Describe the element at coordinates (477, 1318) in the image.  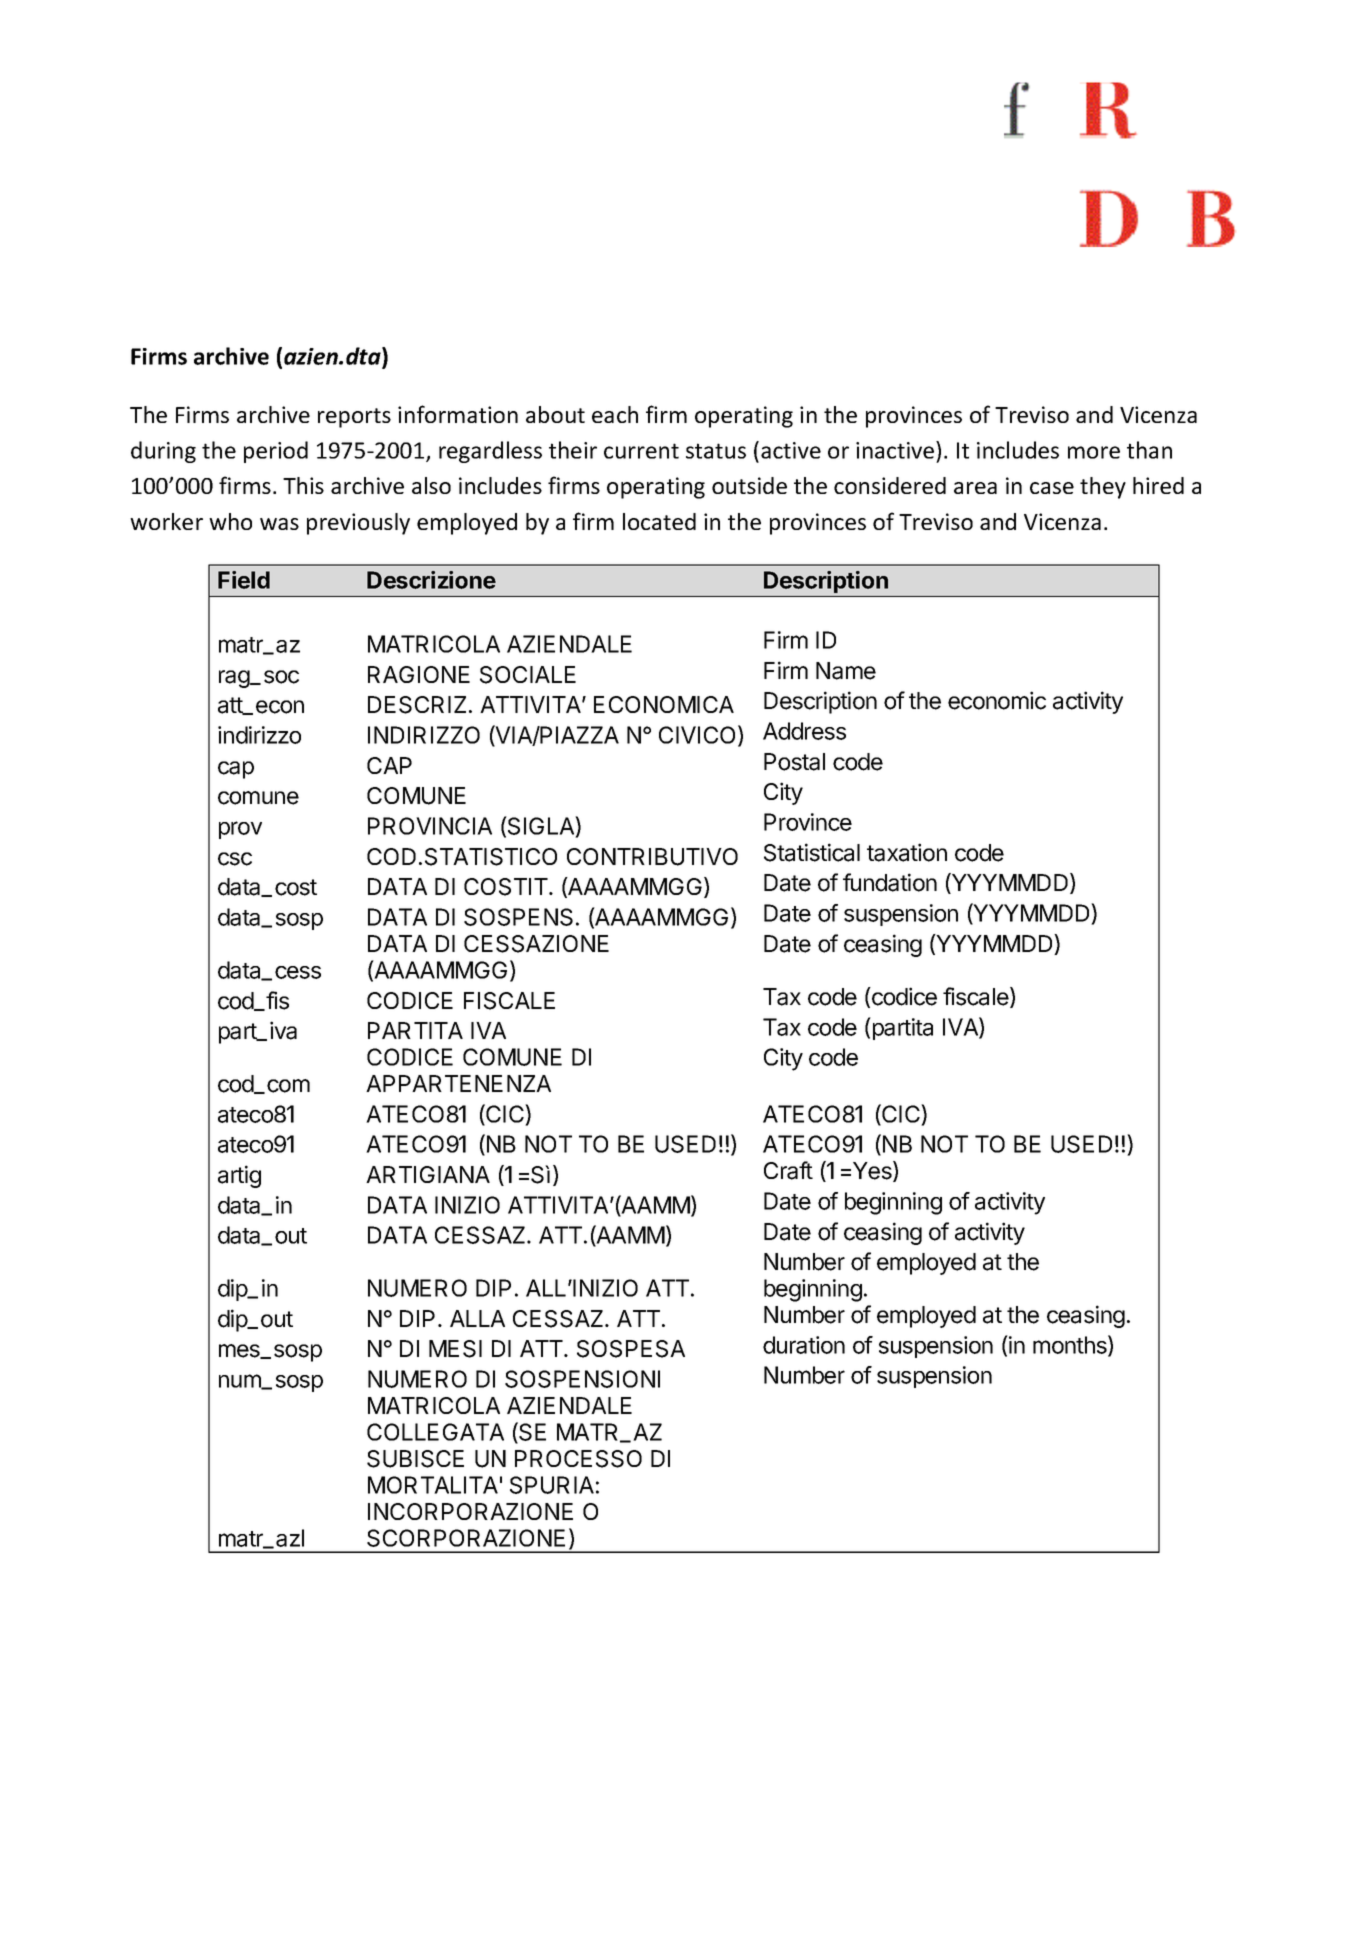
I see `ALLA` at that location.
